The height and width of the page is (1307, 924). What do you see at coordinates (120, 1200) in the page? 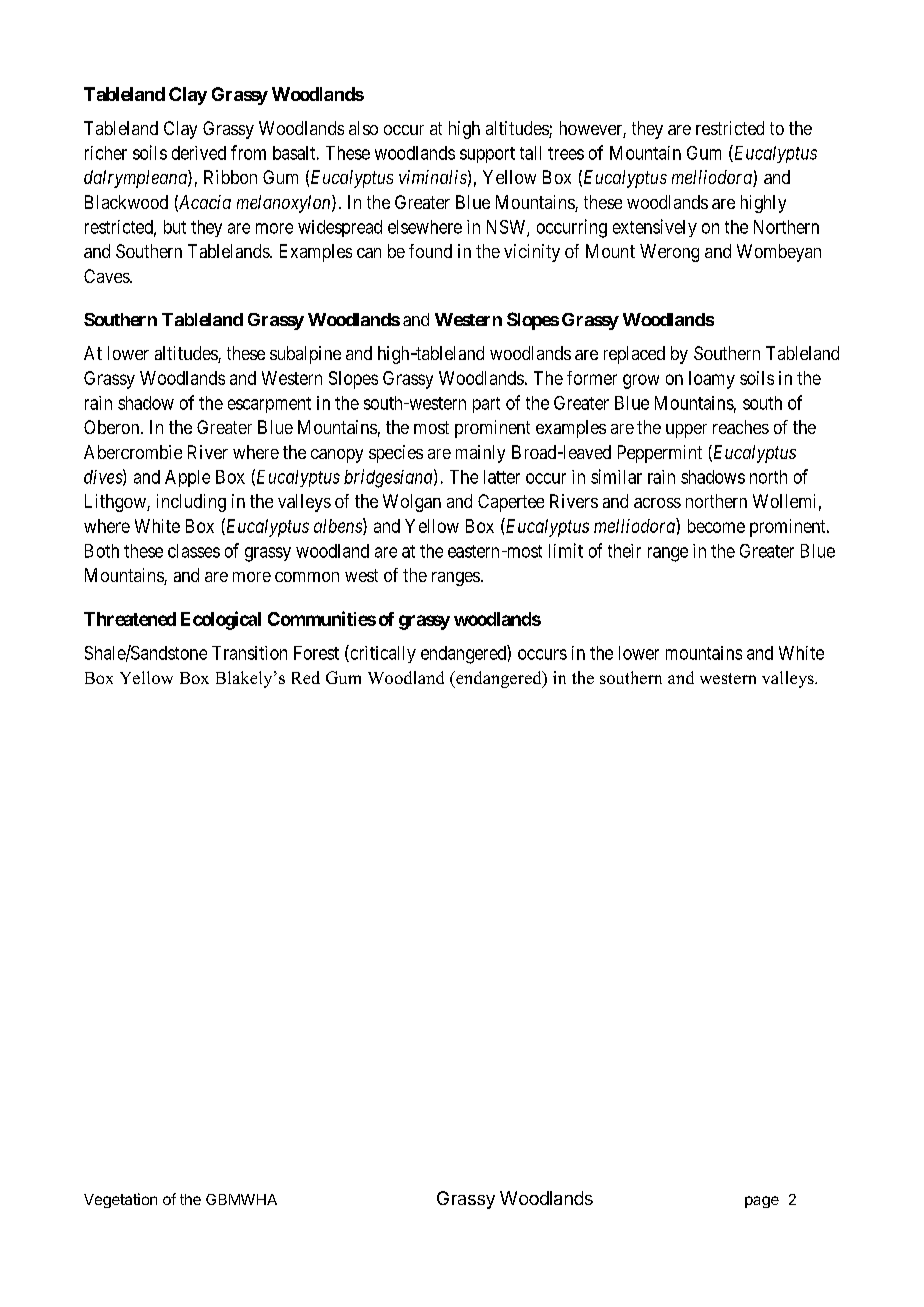
I see `Vegetation` at bounding box center [120, 1200].
